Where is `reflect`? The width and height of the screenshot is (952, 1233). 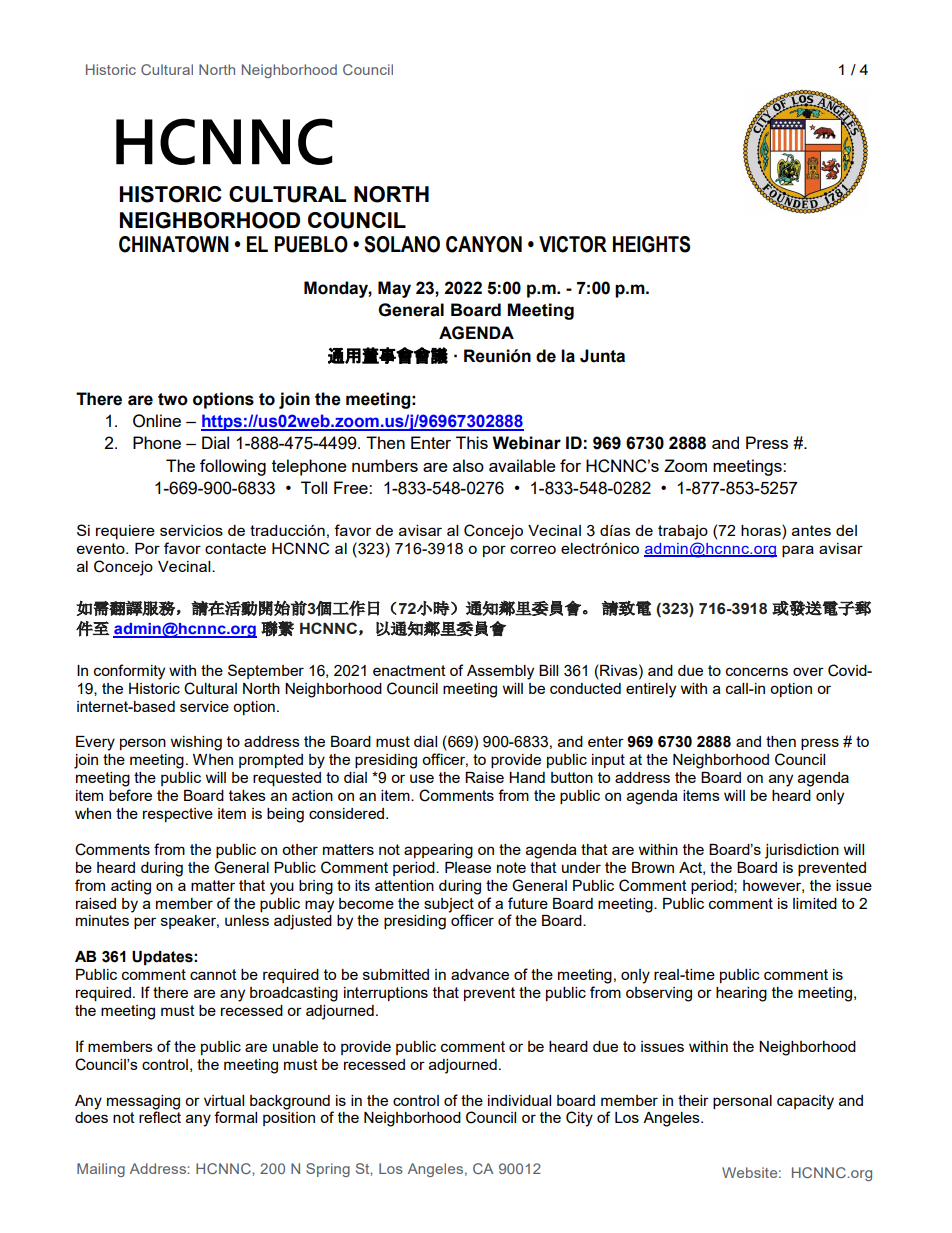 reflect is located at coordinates (160, 1117).
